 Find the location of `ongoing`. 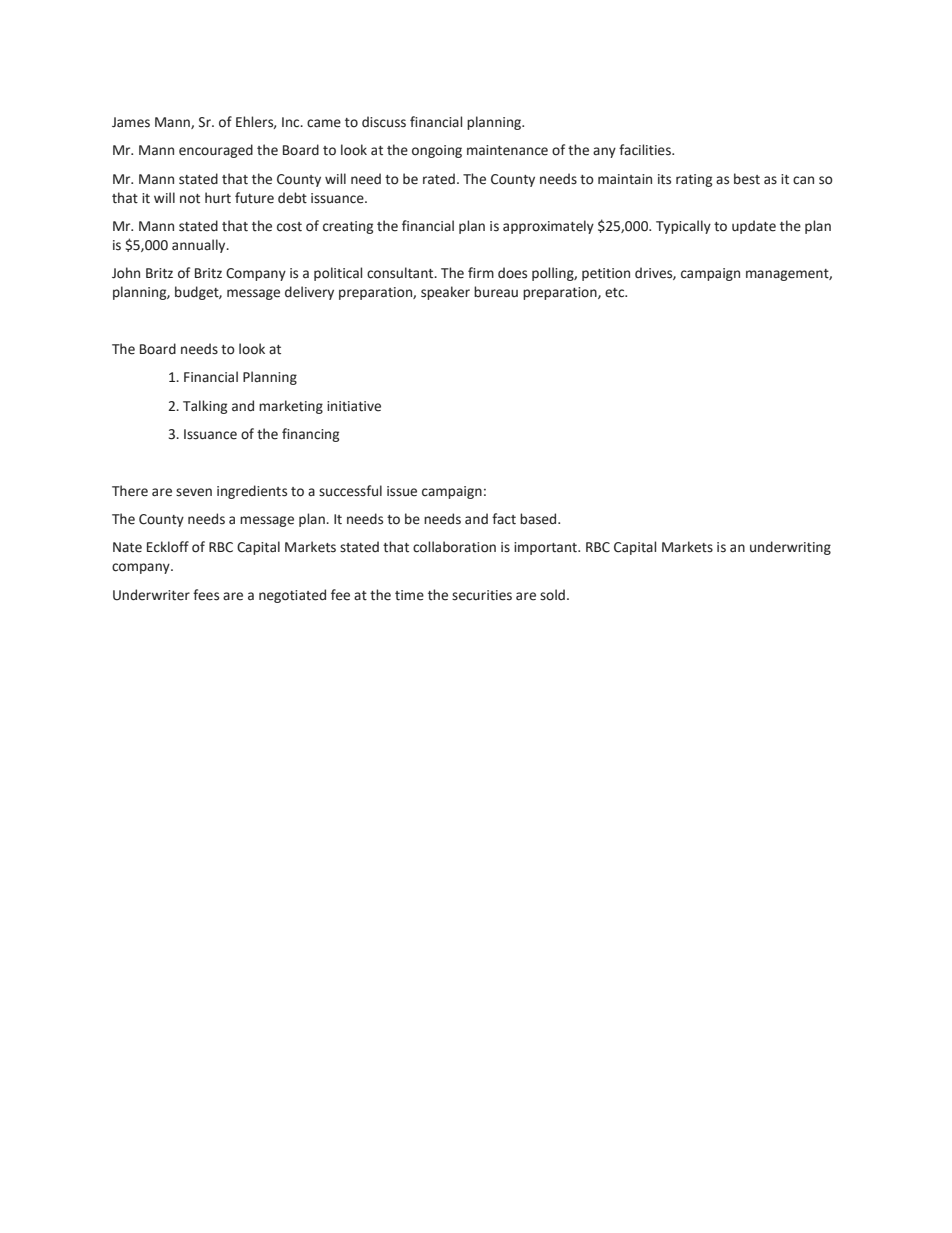

ongoing is located at coordinates (437, 151).
